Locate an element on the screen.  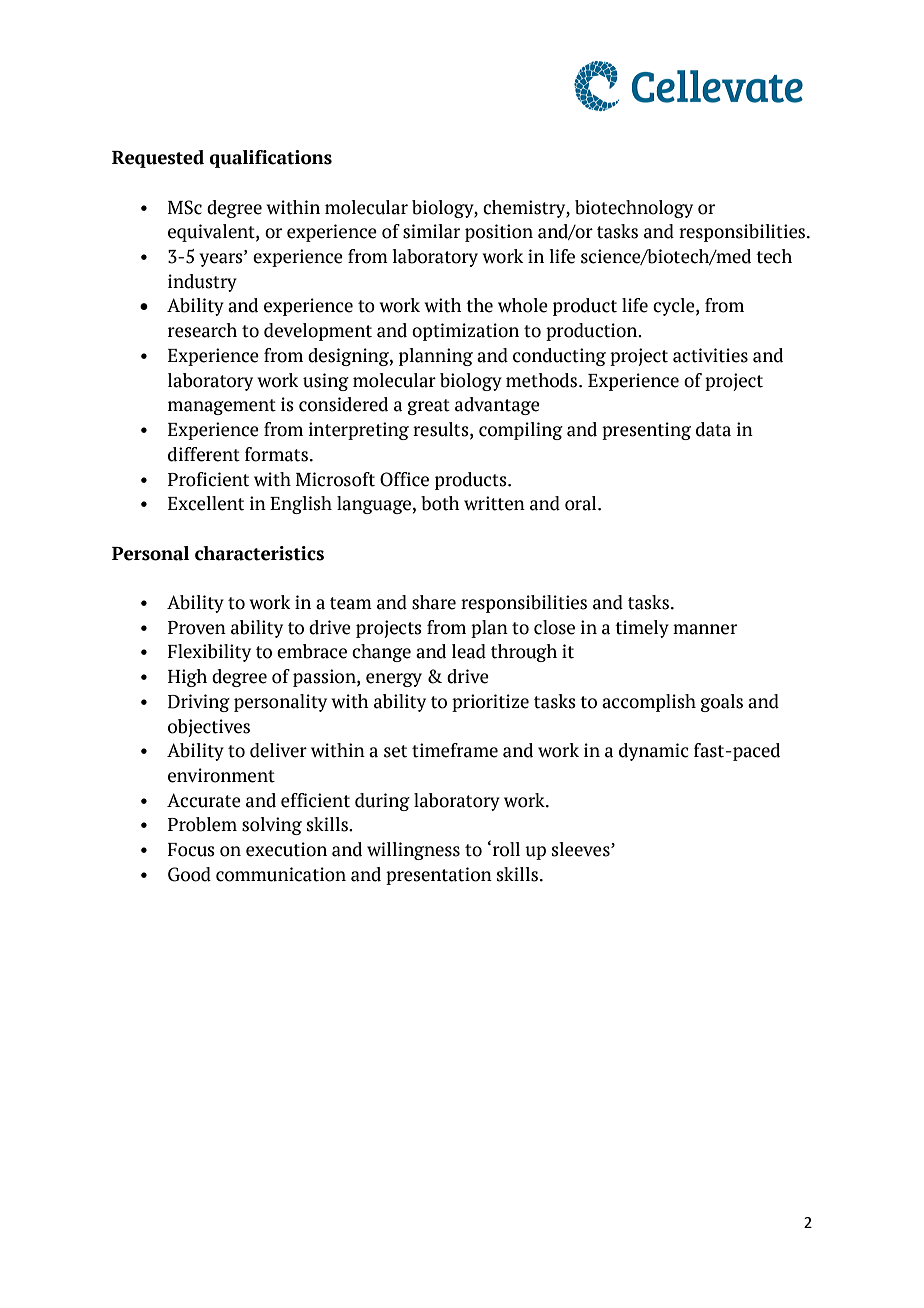
qualifications is located at coordinates (270, 159).
